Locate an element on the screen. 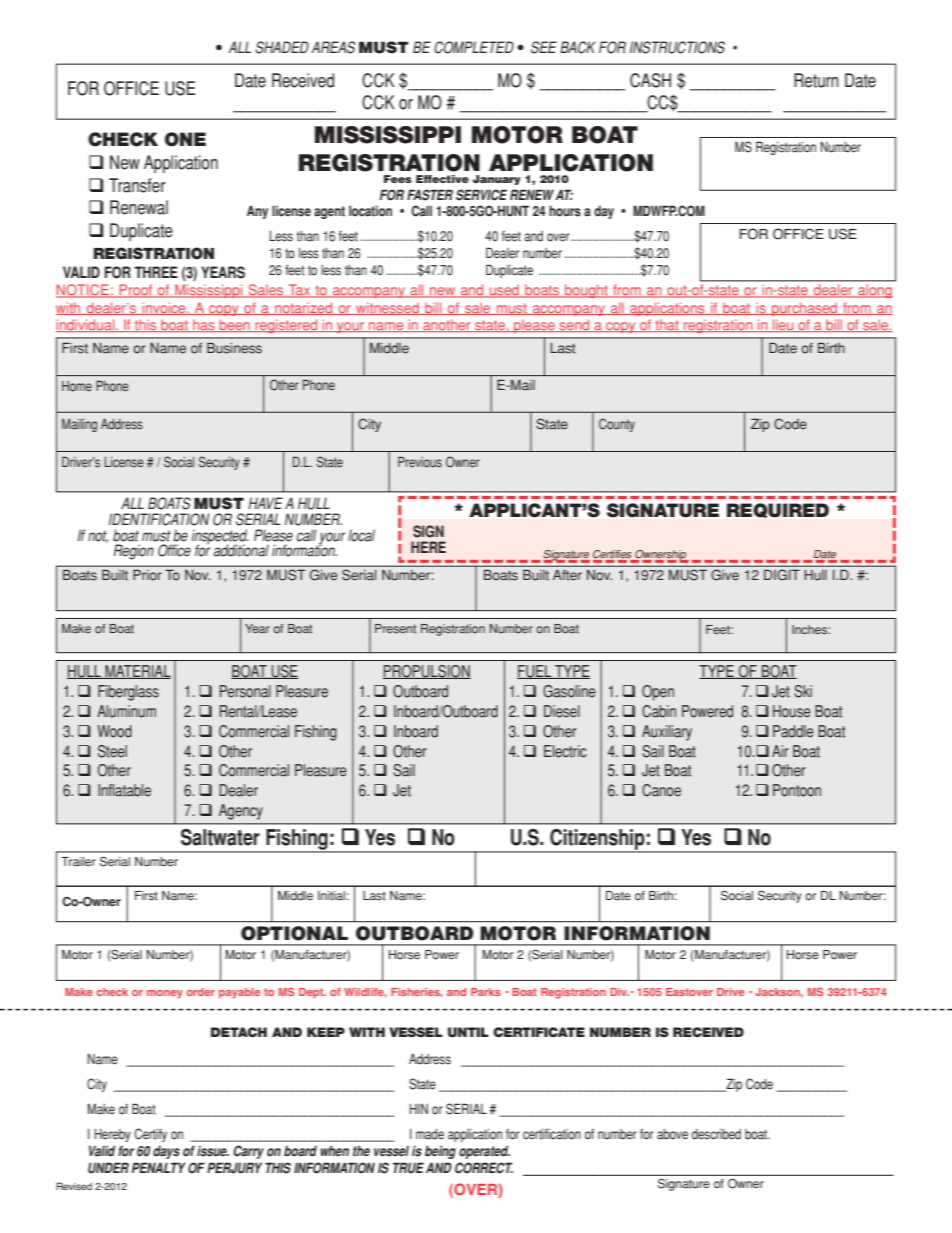 The image size is (952, 1233). Saltwater is located at coordinates (220, 837).
